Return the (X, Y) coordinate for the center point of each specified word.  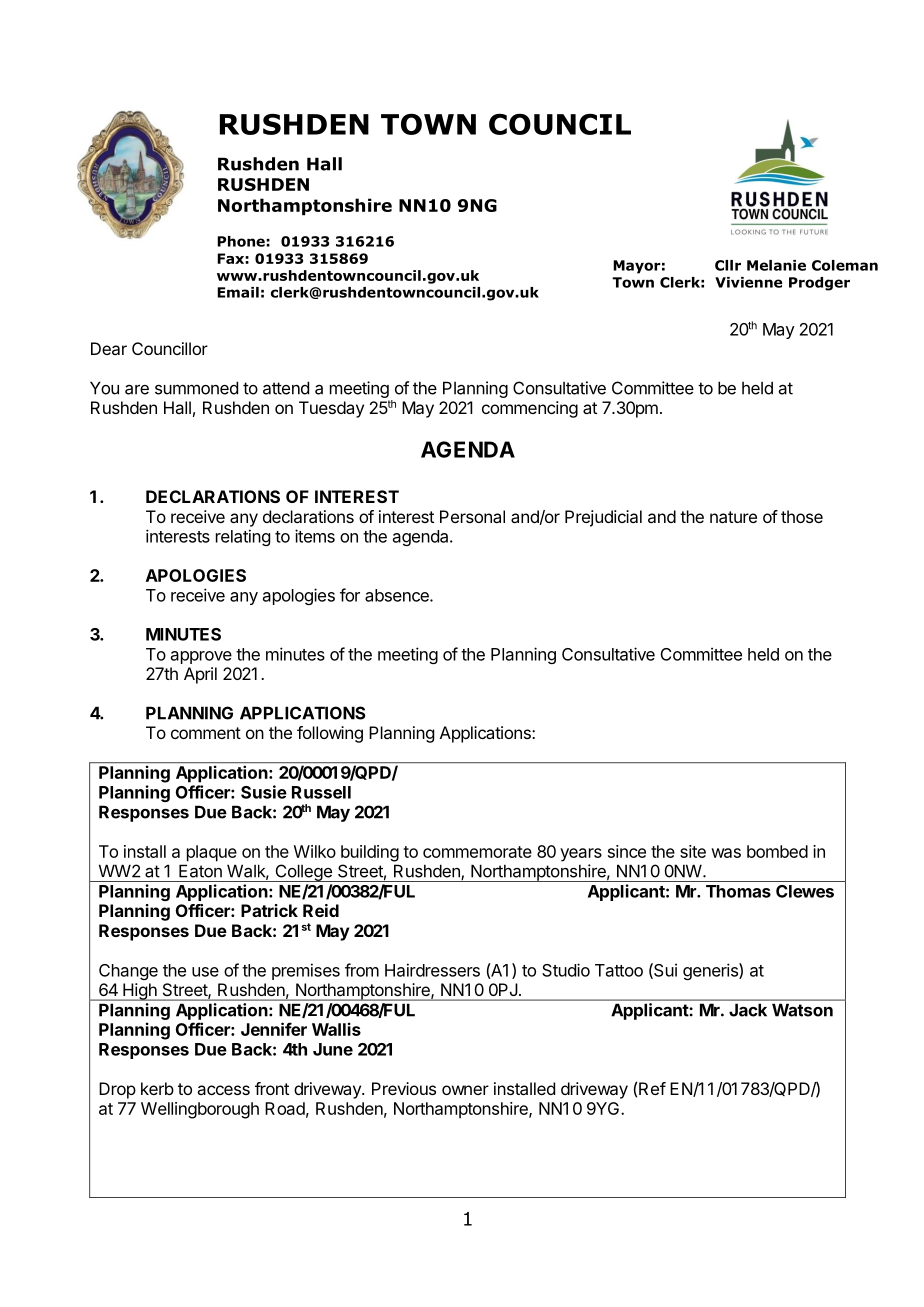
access (223, 1090)
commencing (530, 409)
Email (238, 292)
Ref (652, 1088)
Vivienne (749, 282)
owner (465, 1090)
